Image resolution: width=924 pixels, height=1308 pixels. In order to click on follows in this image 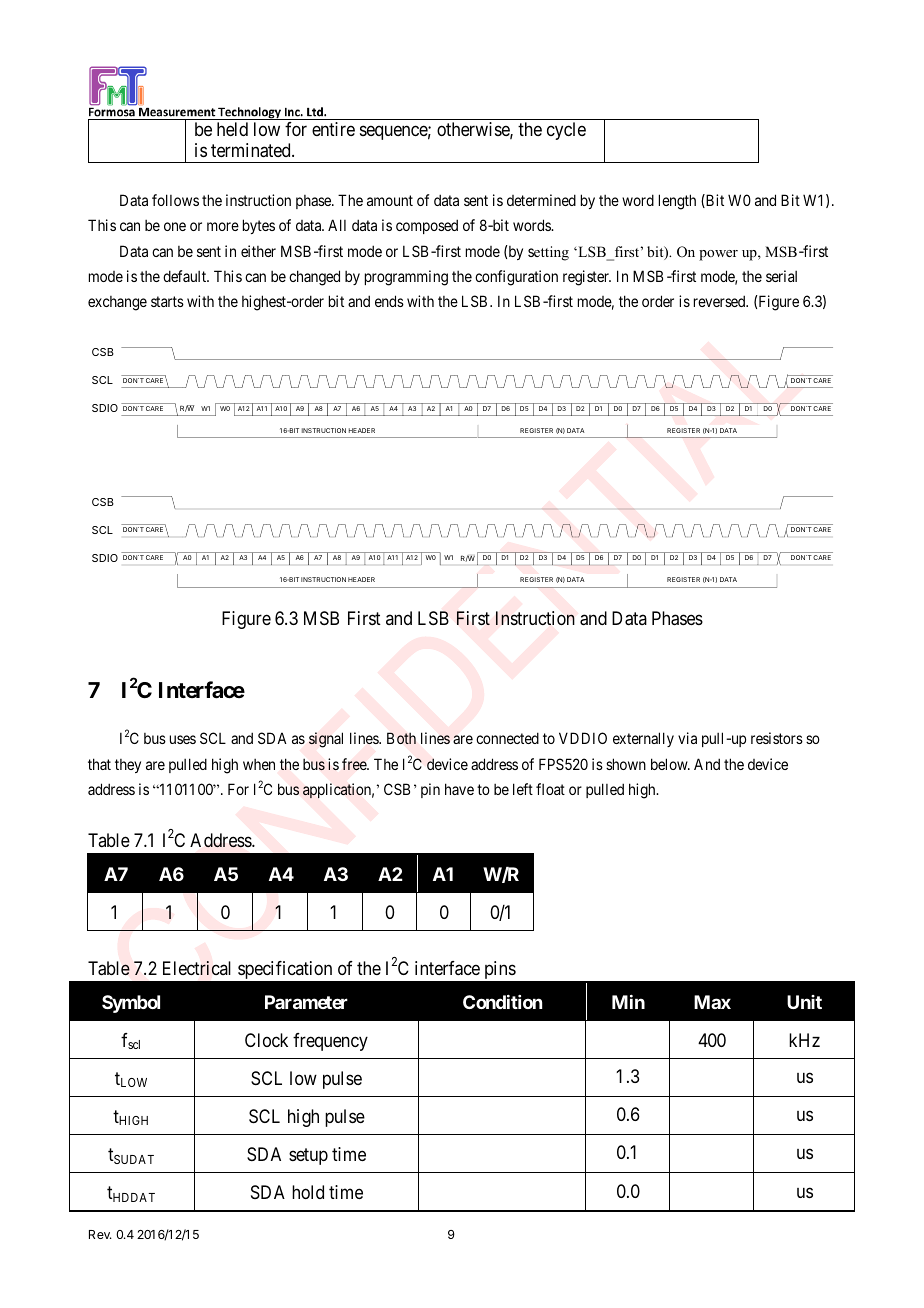, I will do `click(175, 200)`.
